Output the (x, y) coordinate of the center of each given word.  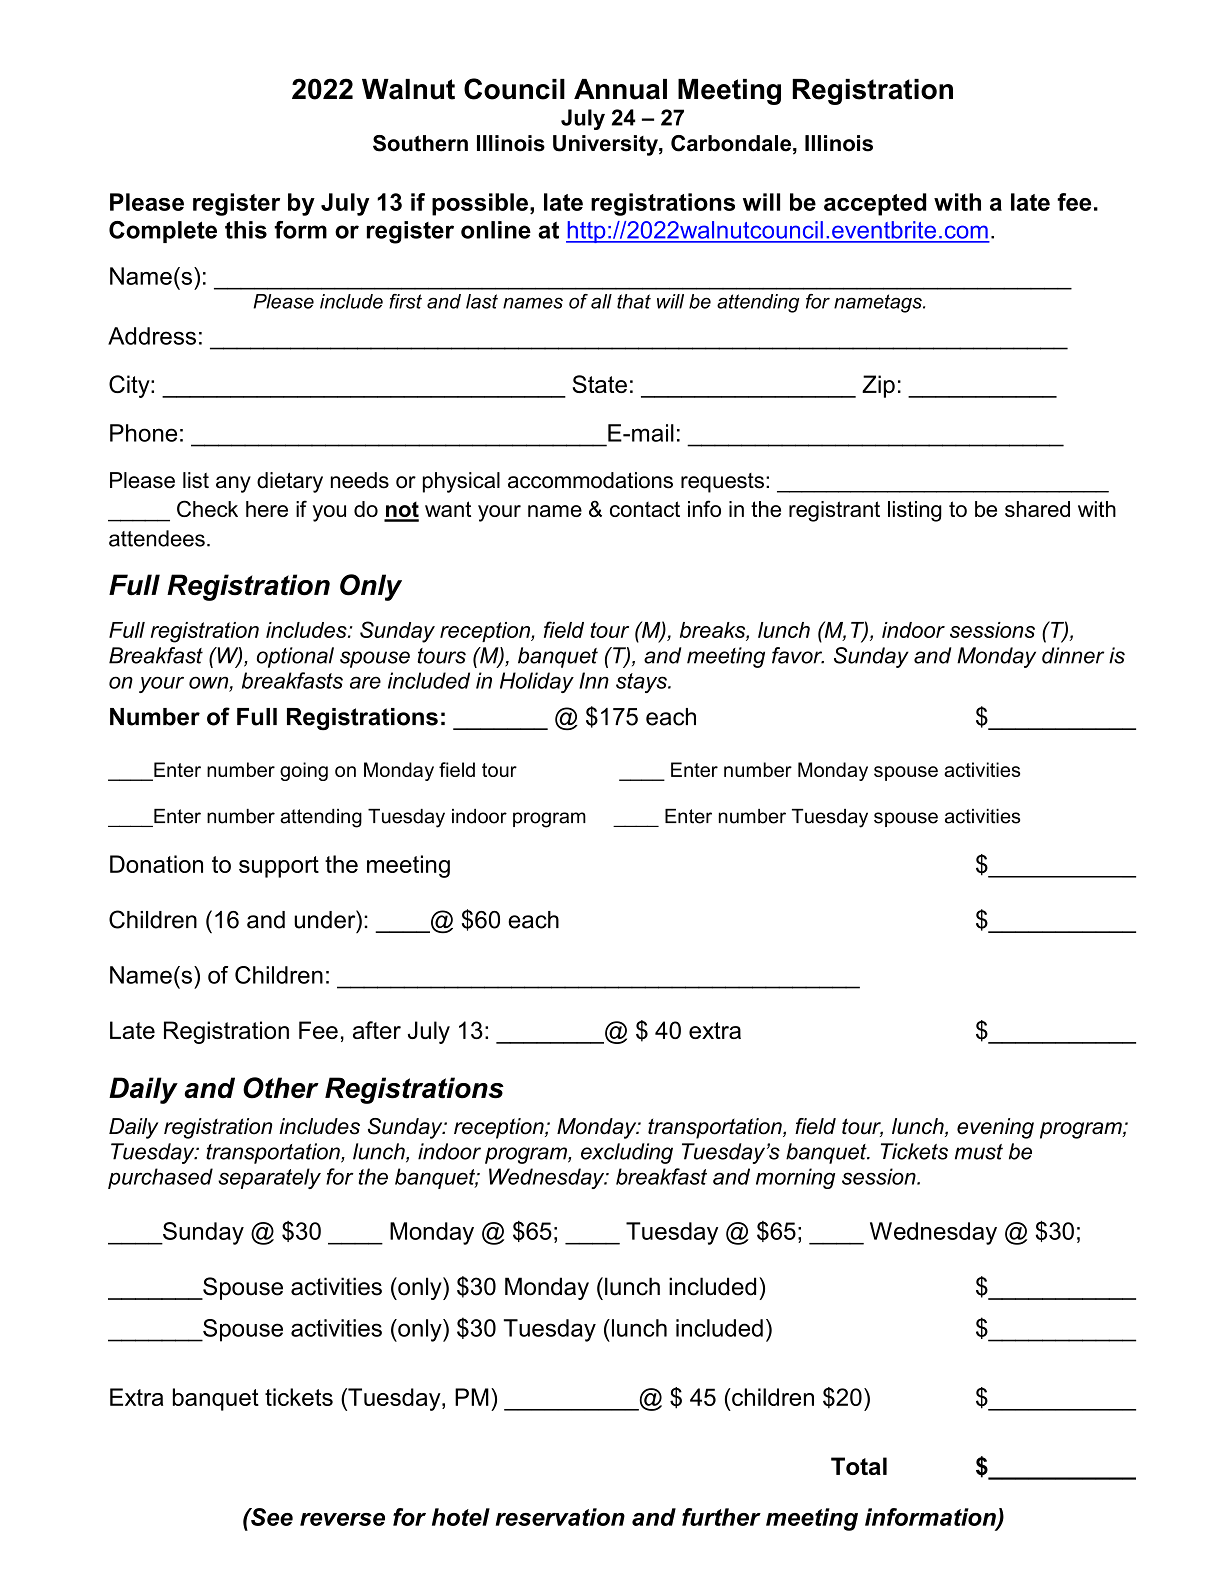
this (246, 230)
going (304, 771)
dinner (1073, 655)
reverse (342, 1519)
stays (642, 683)
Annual (620, 89)
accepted (875, 204)
